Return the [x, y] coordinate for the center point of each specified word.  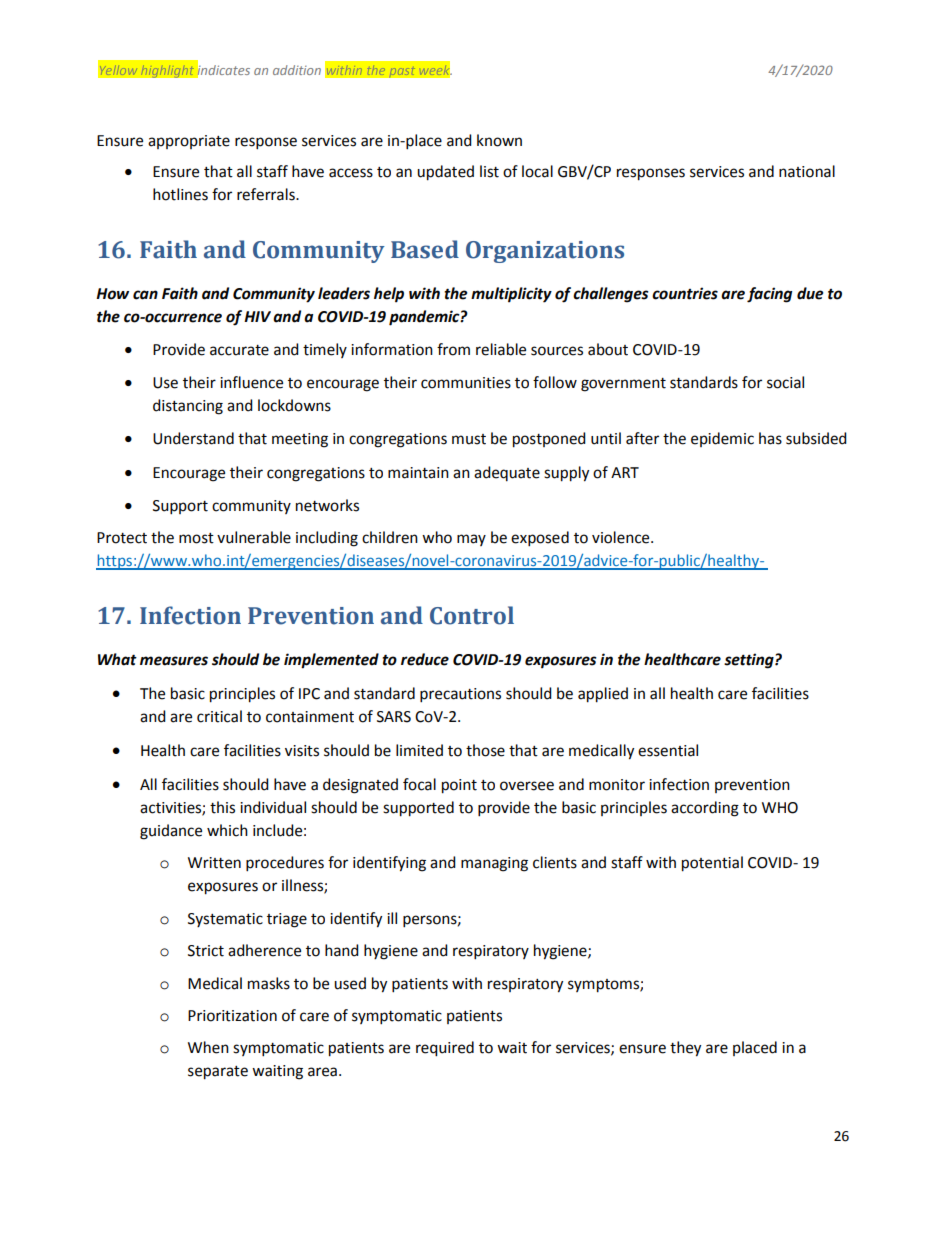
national [807, 171]
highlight [167, 71]
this [222, 807]
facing [769, 295]
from [453, 349]
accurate [239, 350]
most [196, 538]
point [459, 786]
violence [622, 537]
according [705, 809]
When [208, 1047]
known [499, 140]
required [445, 1049]
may [471, 540]
